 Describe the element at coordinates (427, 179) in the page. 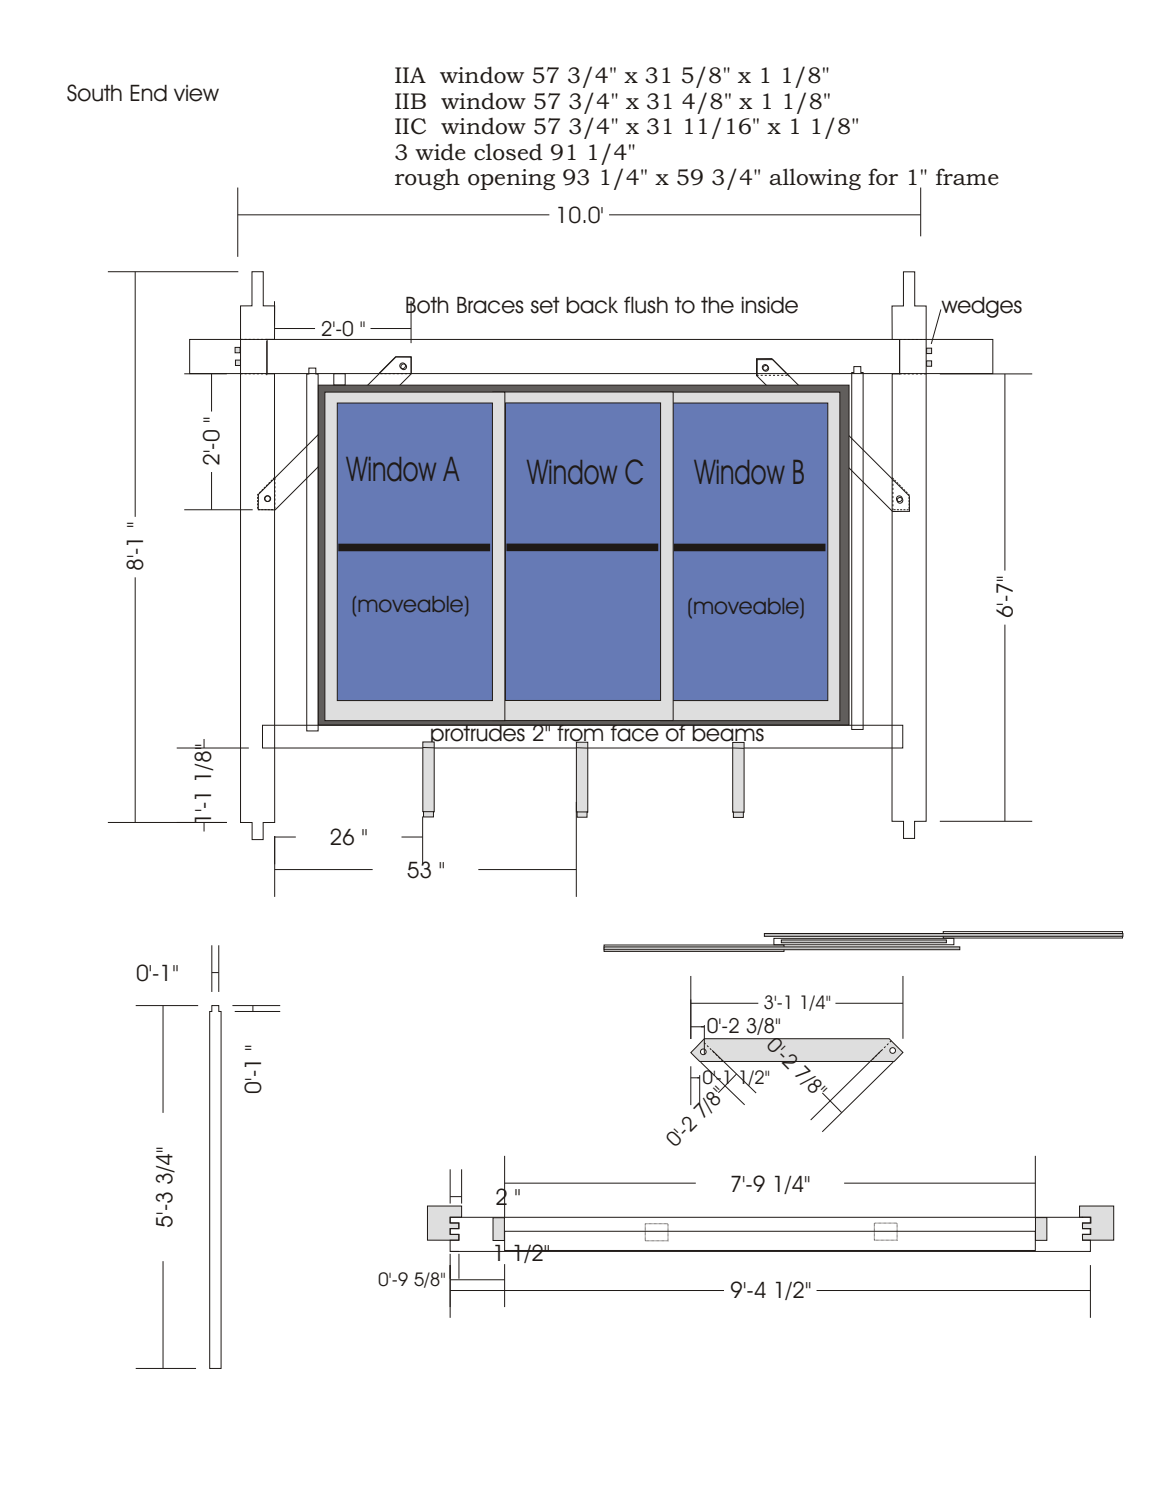

I see `rough` at that location.
